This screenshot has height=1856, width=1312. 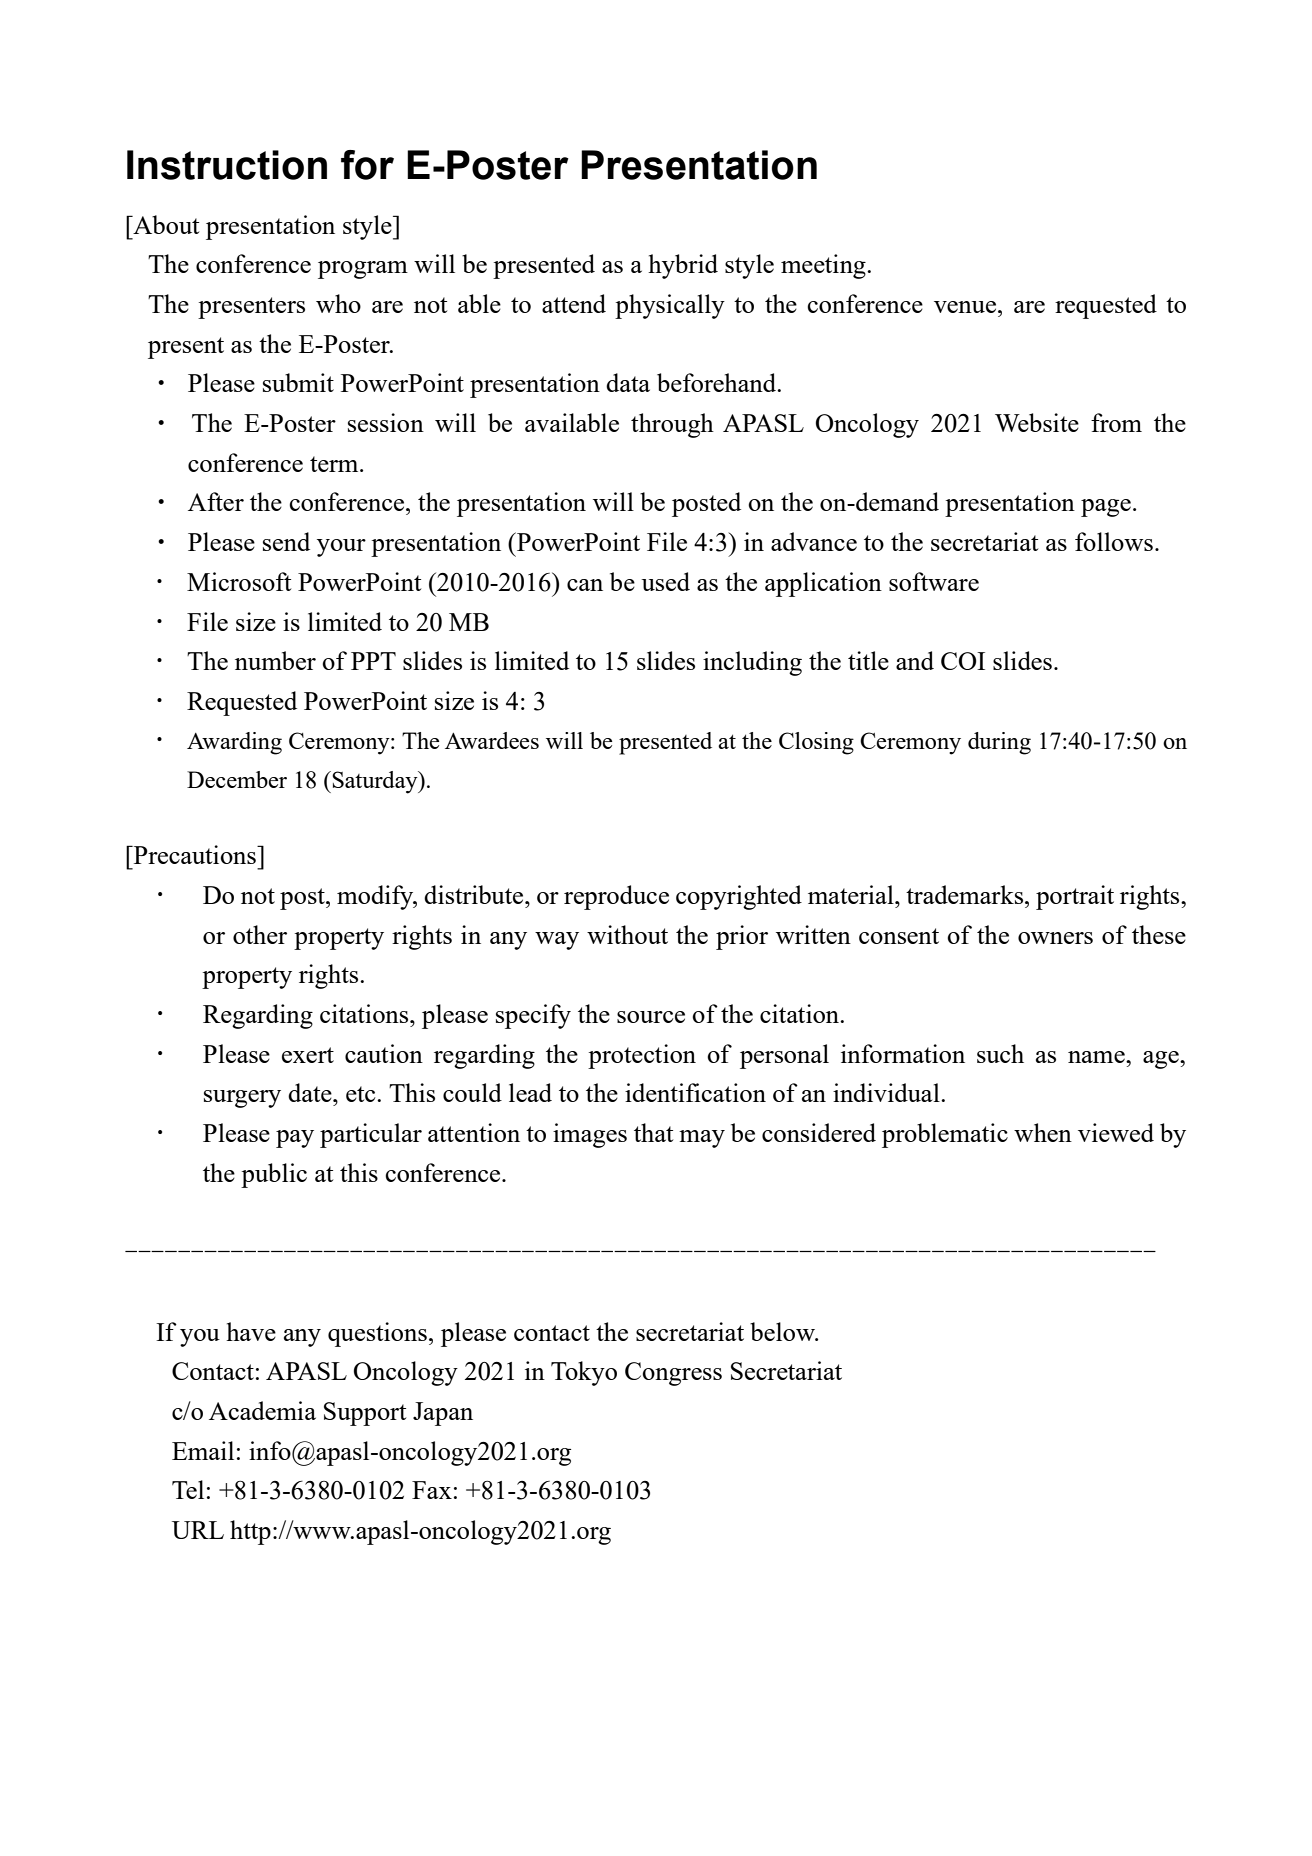 What do you see at coordinates (1075, 897) in the screenshot?
I see `portrait` at bounding box center [1075, 897].
